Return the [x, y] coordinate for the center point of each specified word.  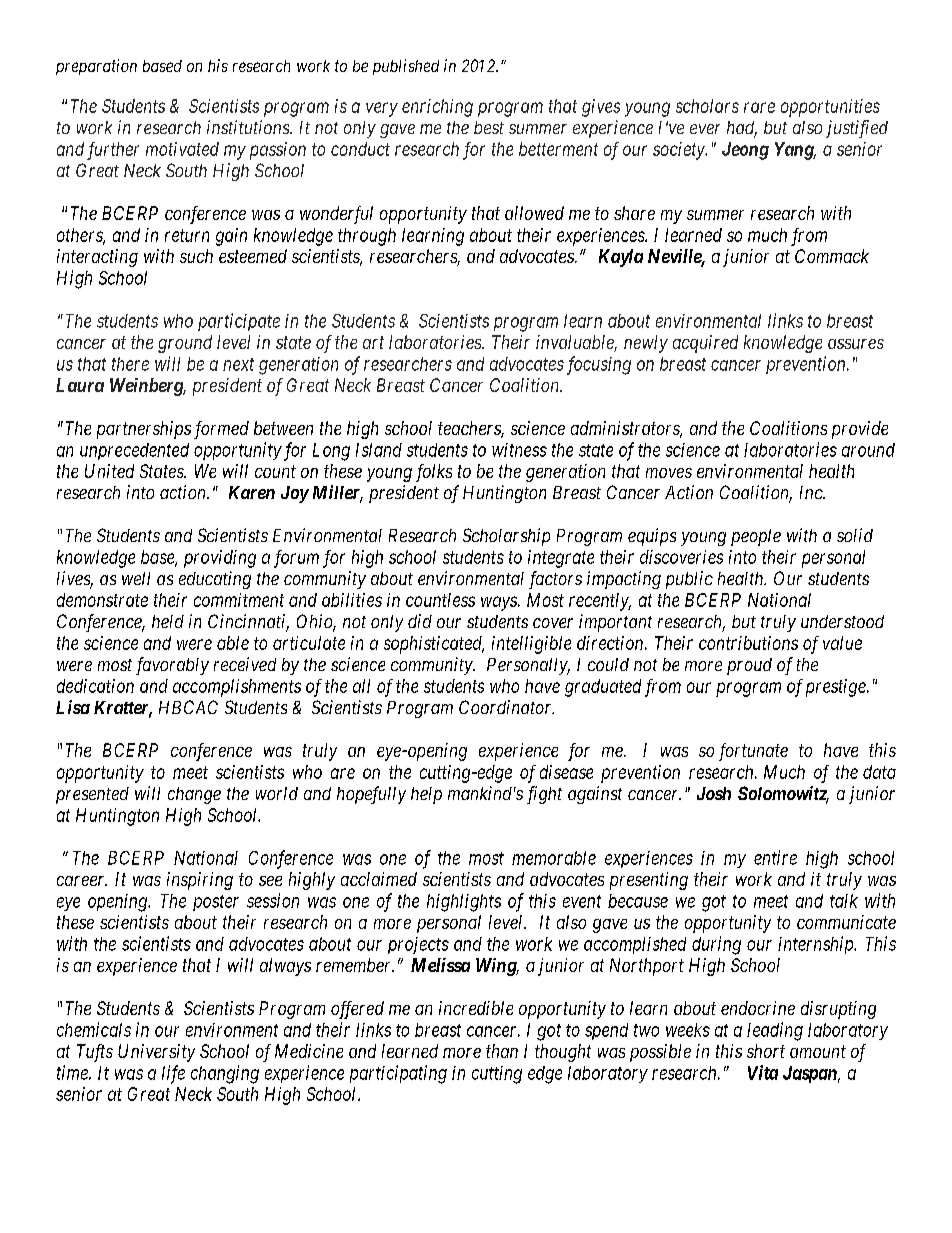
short [766, 1051]
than [502, 1051]
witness [519, 450]
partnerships [144, 430]
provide [860, 430]
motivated [182, 149]
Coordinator [506, 707]
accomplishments [237, 688]
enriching [437, 108]
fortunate [753, 752]
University [156, 1053]
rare [759, 107]
